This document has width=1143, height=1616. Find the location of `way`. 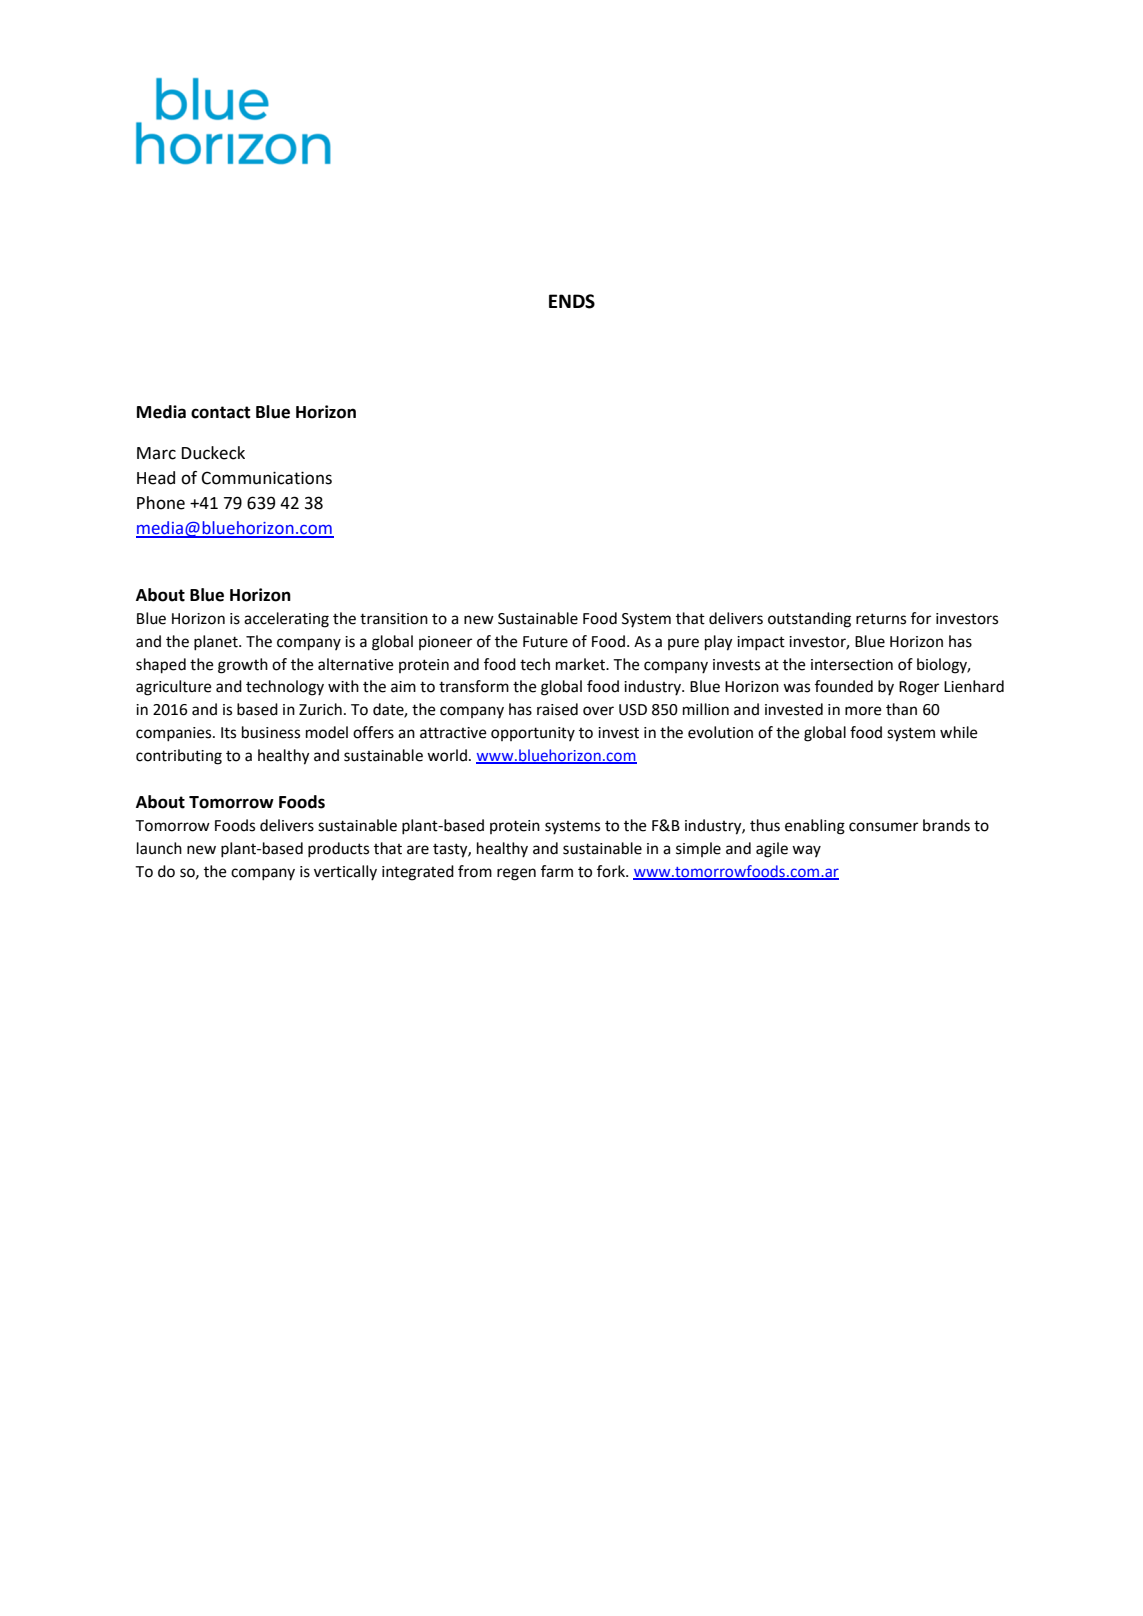

way is located at coordinates (806, 851).
